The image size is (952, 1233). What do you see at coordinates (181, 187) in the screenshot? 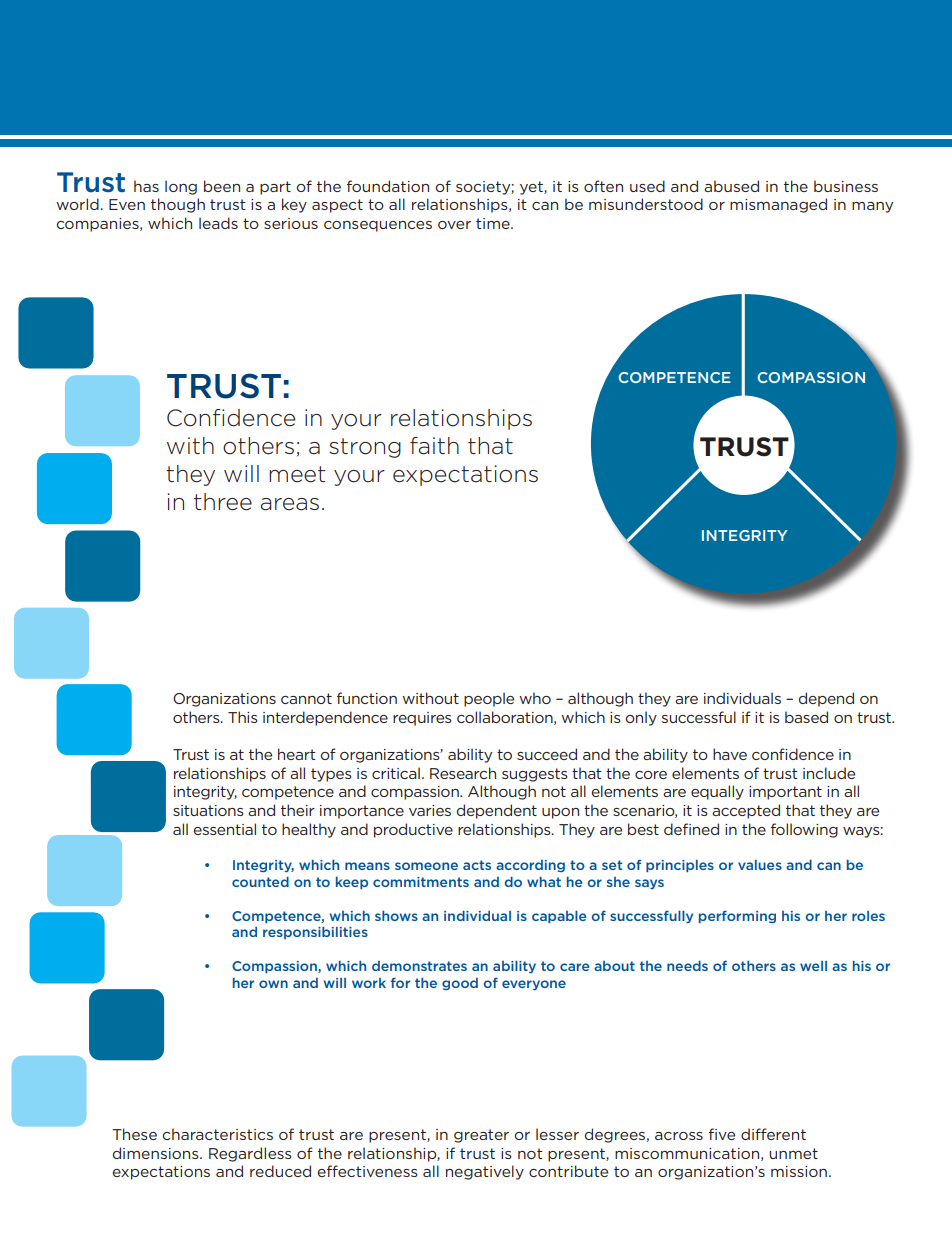
I see `long` at bounding box center [181, 187].
